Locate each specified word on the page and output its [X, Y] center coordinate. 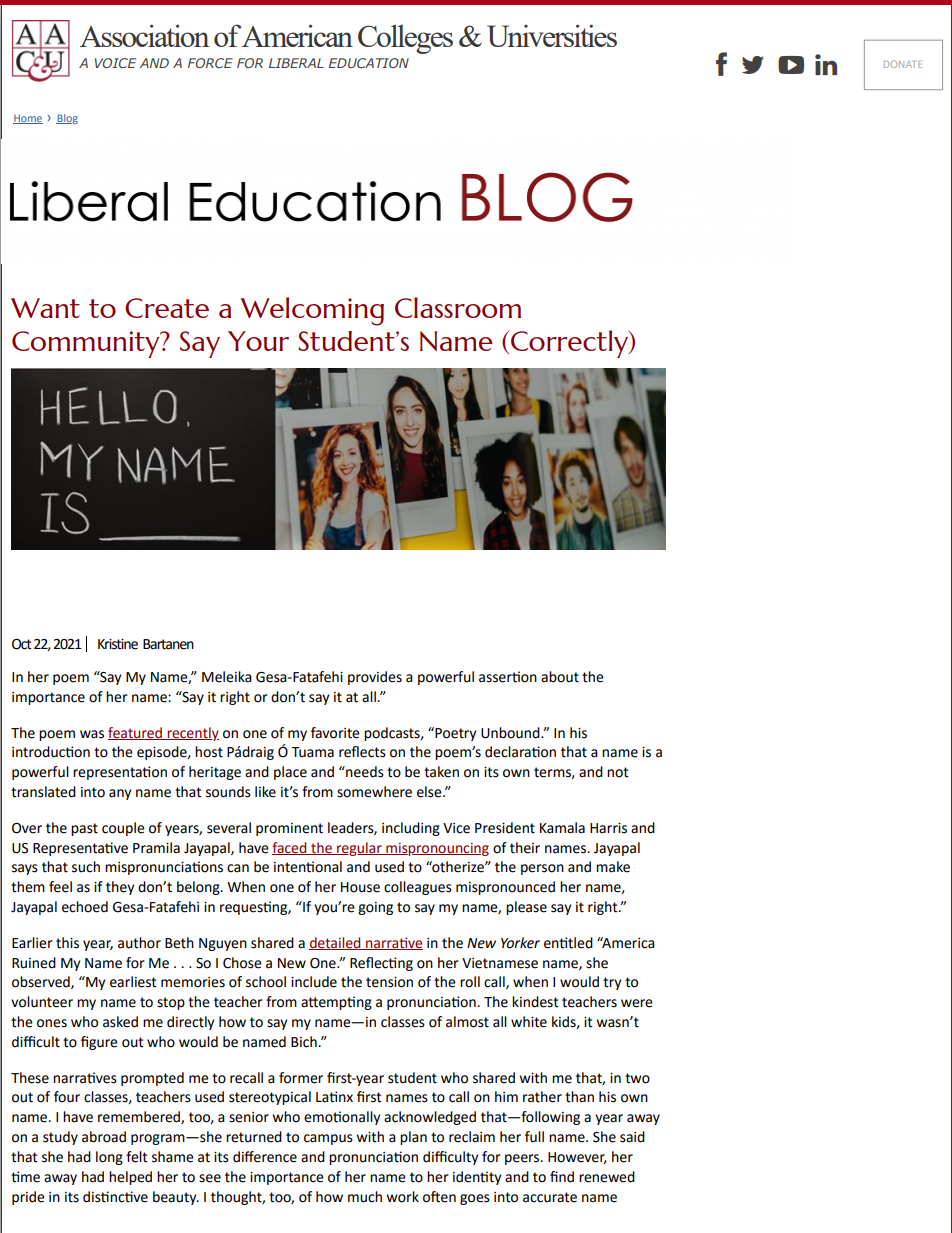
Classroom [458, 307]
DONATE [903, 64]
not [618, 772]
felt [137, 1157]
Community [87, 344]
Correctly [571, 344]
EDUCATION [369, 63]
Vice [456, 828]
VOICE [115, 63]
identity [477, 1178]
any [120, 794]
